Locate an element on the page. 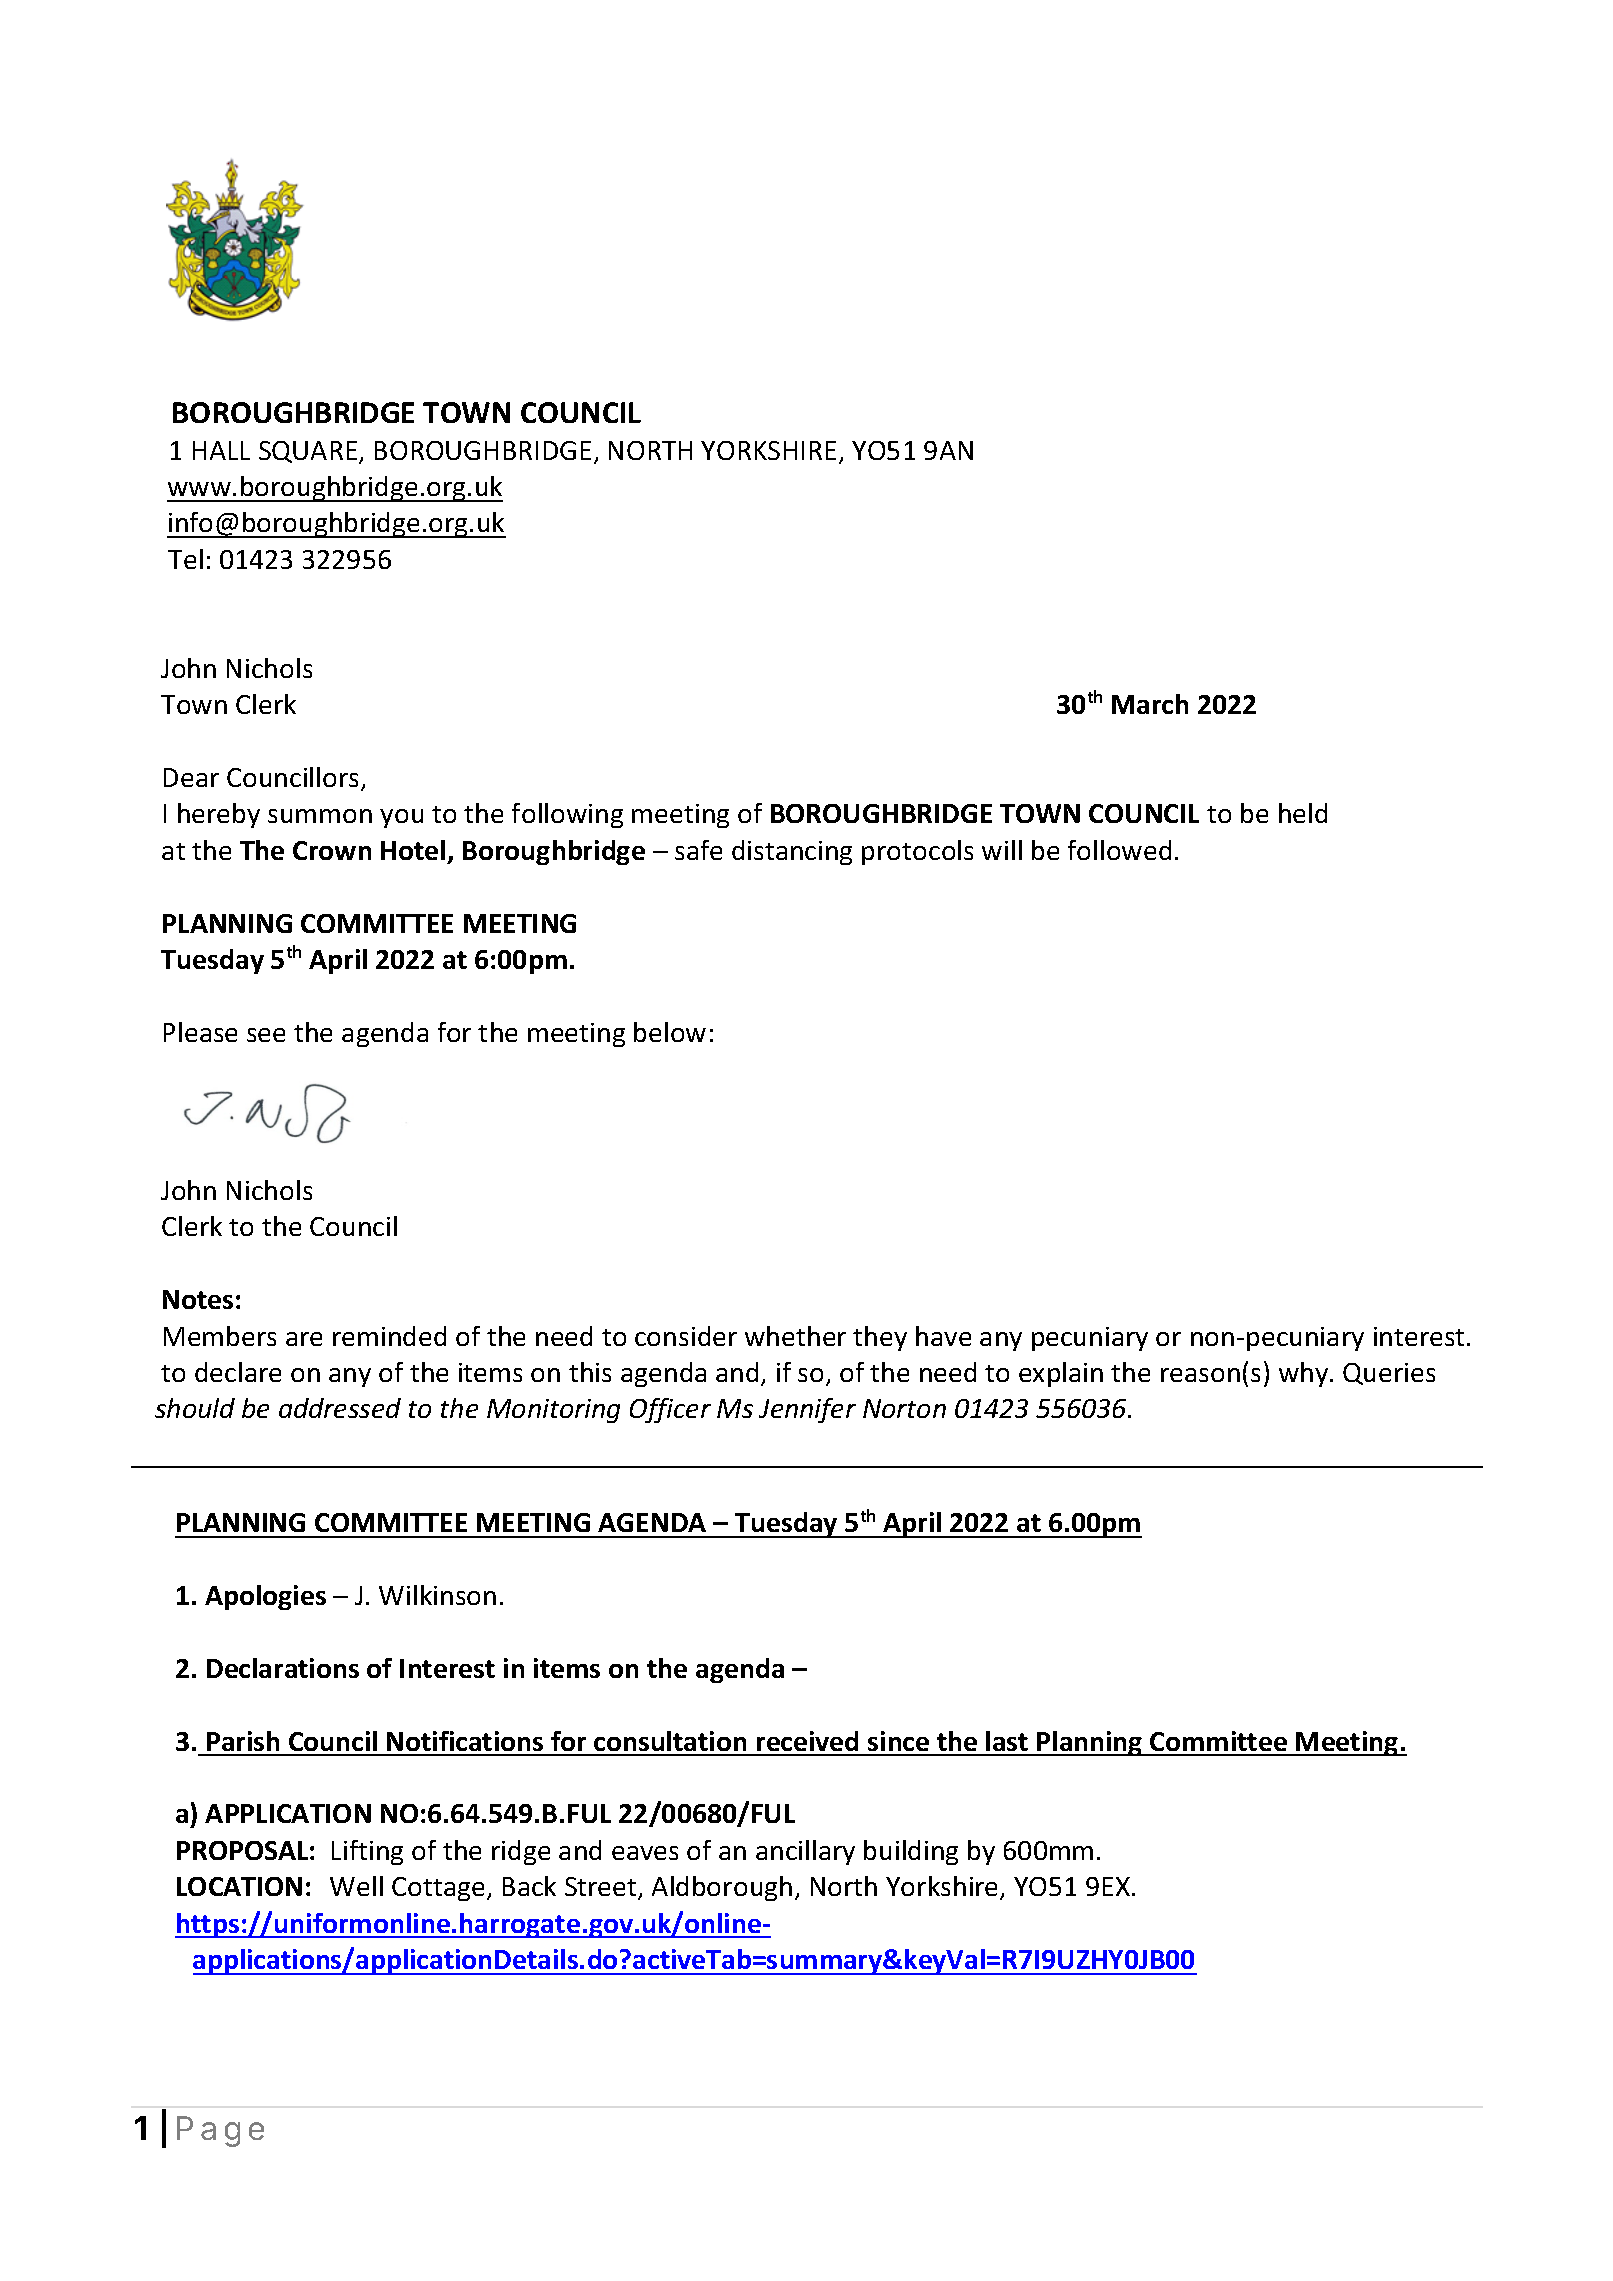 Image resolution: width=1613 pixels, height=2281 pixels. followed is located at coordinates (1119, 850).
